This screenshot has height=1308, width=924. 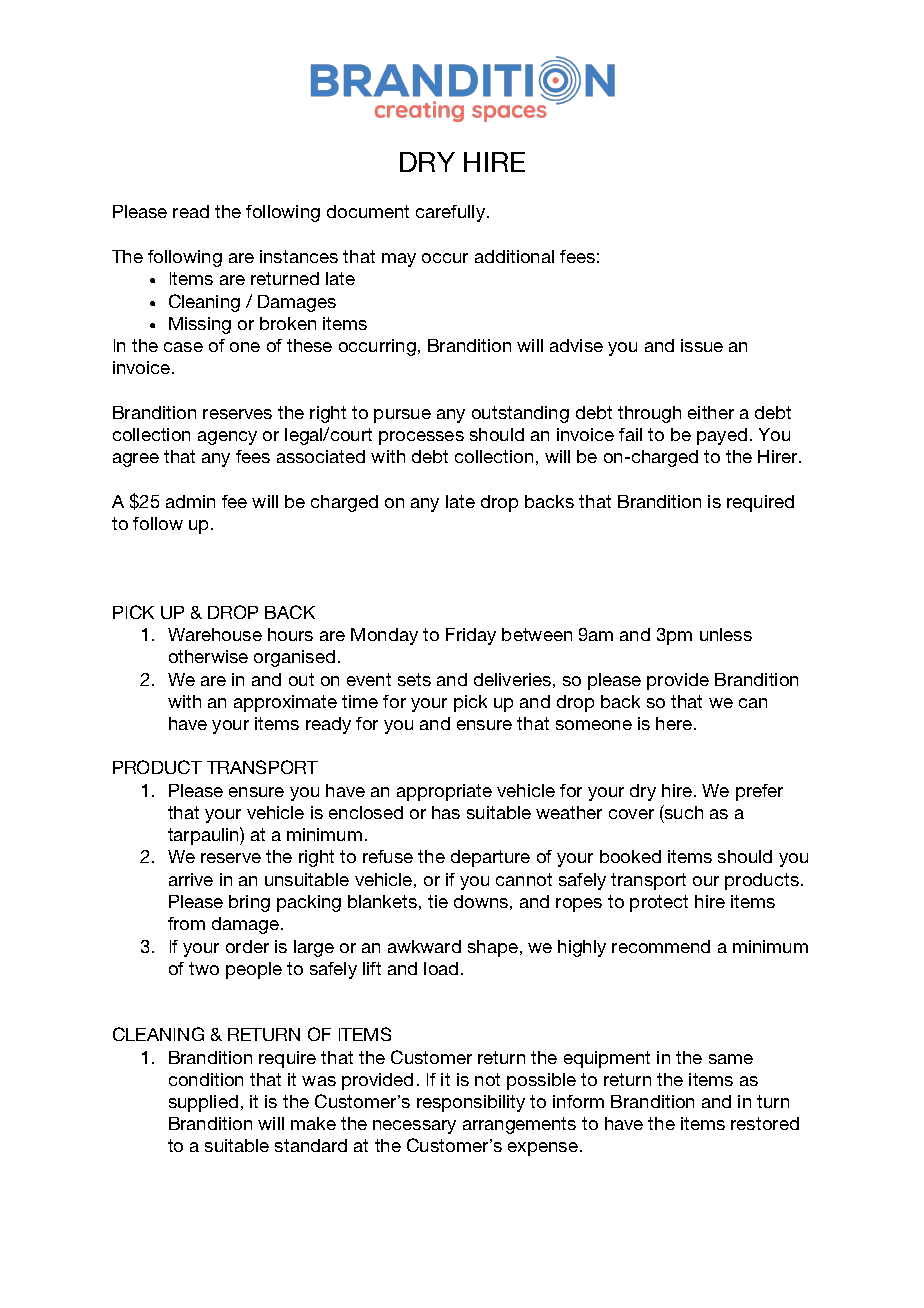 I want to click on payed, so click(x=722, y=436).
